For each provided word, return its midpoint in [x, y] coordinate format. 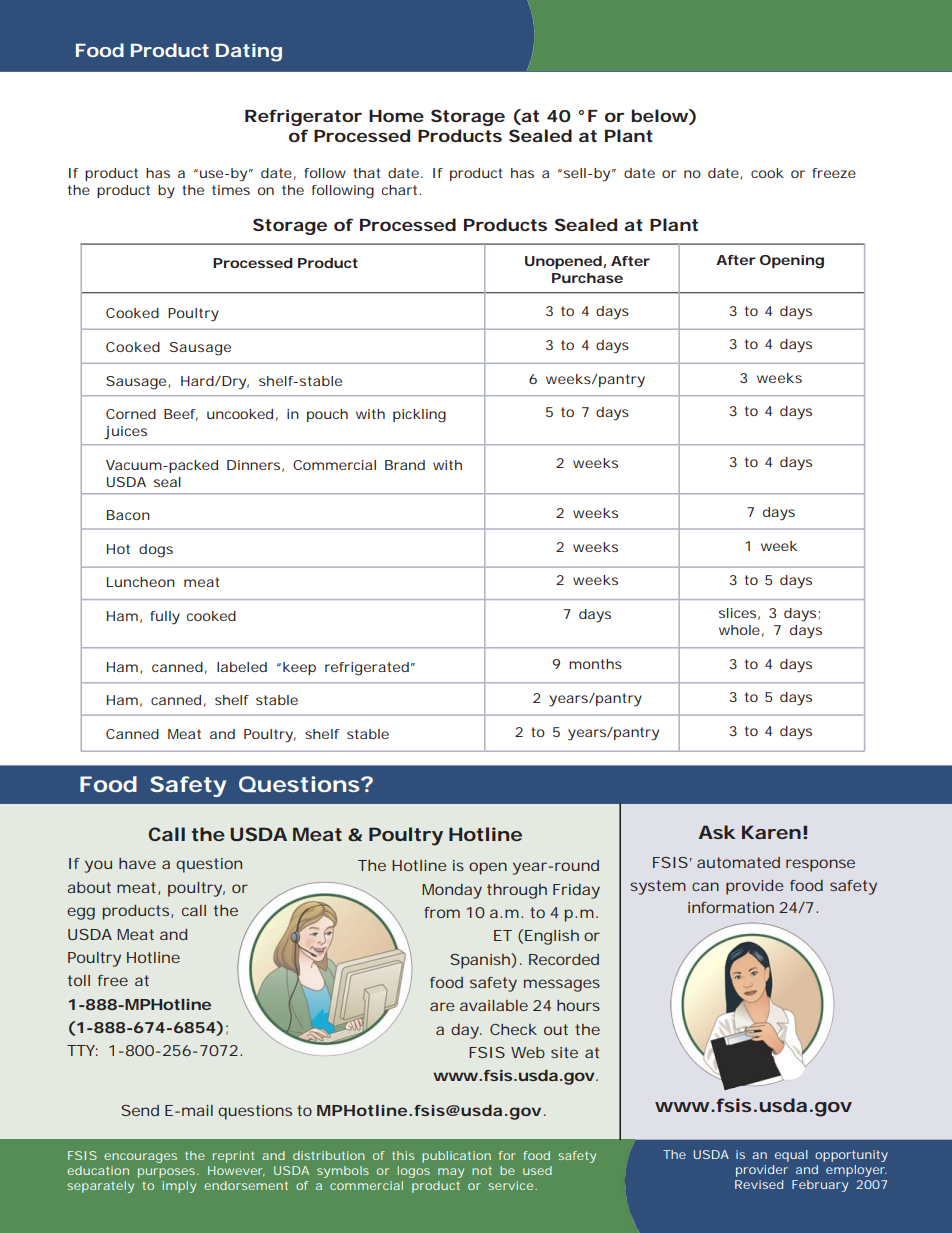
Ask [717, 832]
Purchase [587, 278]
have [137, 863]
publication [456, 1157]
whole [739, 630]
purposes [168, 1173]
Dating [249, 52]
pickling [419, 416]
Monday [452, 891]
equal [791, 1156]
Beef [181, 415]
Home [396, 116]
